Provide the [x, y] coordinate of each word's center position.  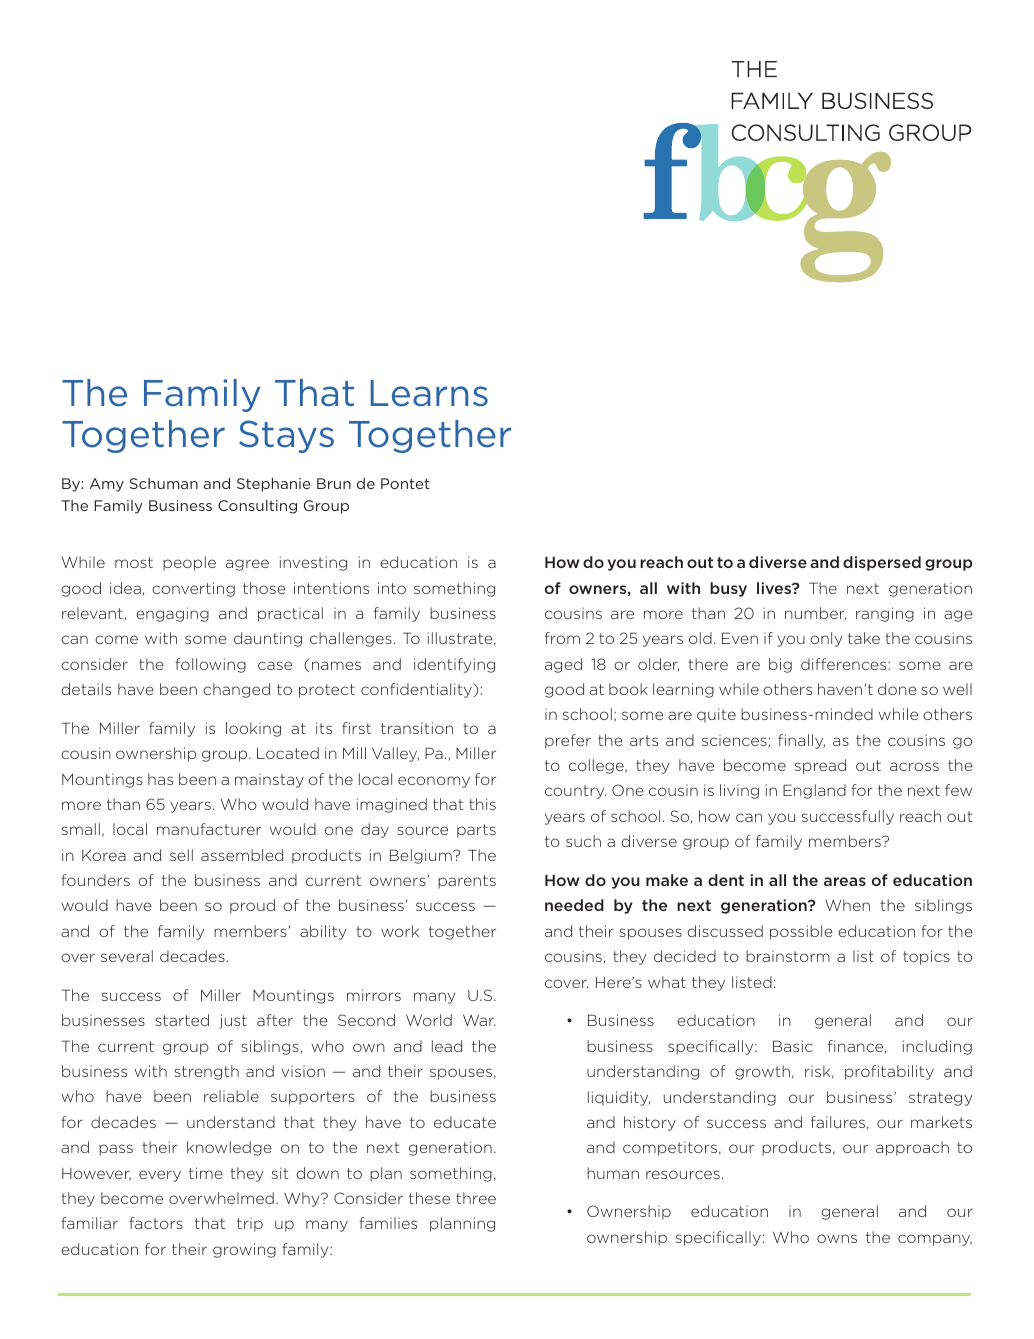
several [127, 956]
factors [156, 1223]
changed [236, 690]
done [897, 689]
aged [563, 665]
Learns [429, 393]
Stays [286, 436]
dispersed [882, 563]
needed [574, 905]
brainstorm [788, 956]
